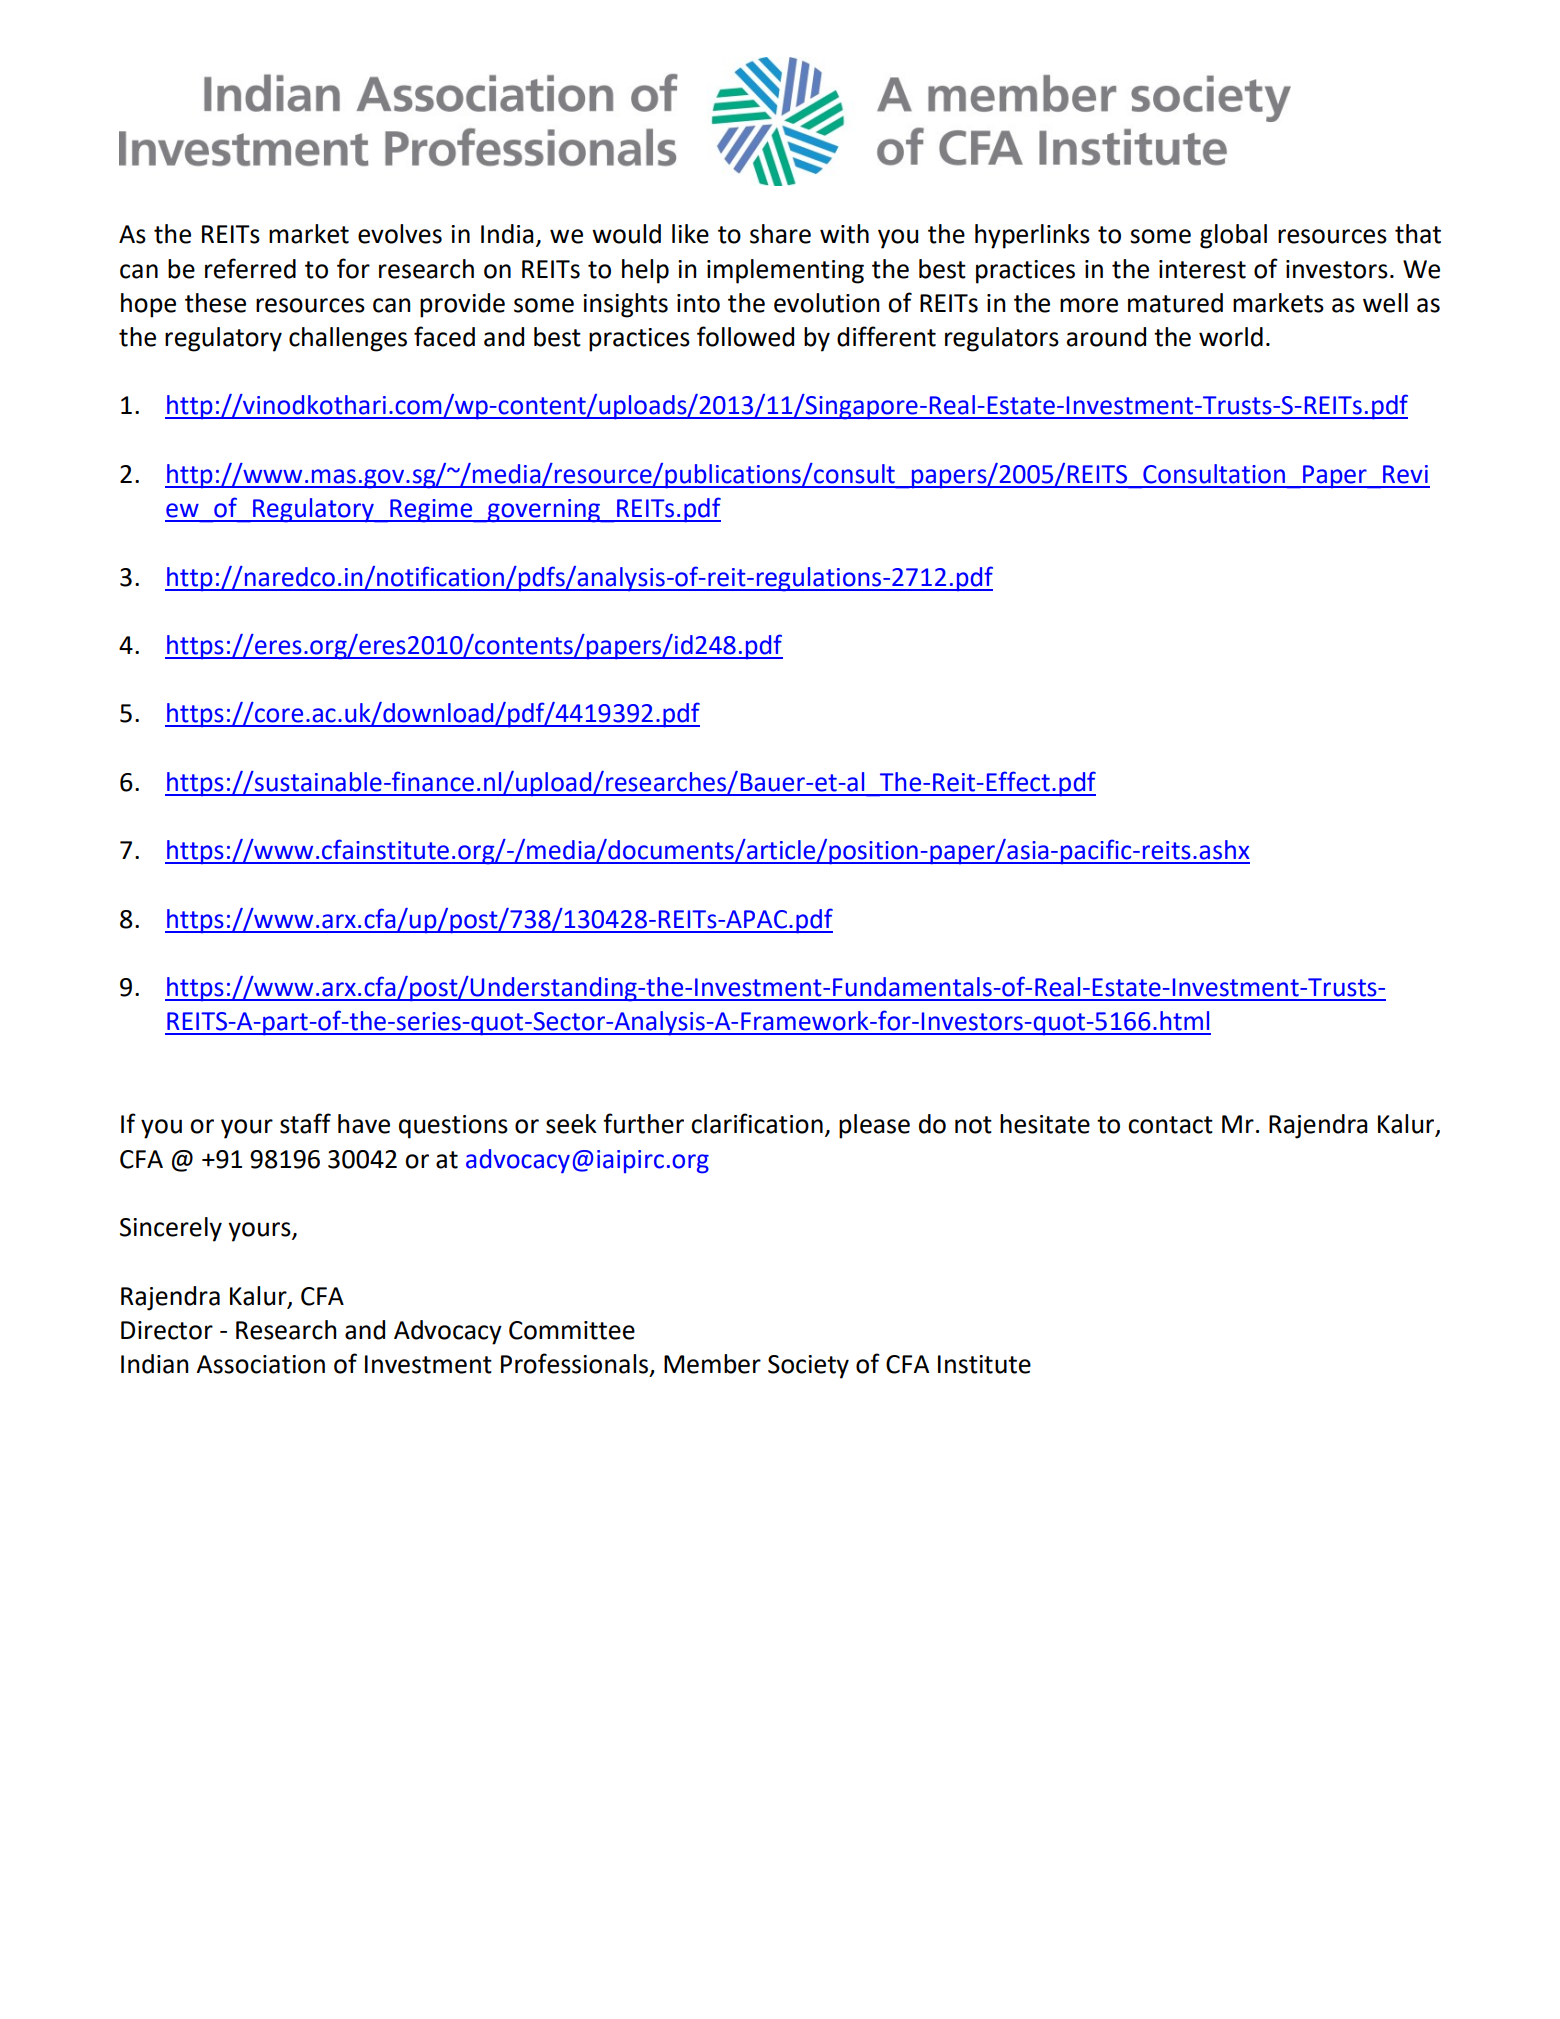 Image resolution: width=1560 pixels, height=2019 pixels. I want to click on global, so click(1233, 236).
